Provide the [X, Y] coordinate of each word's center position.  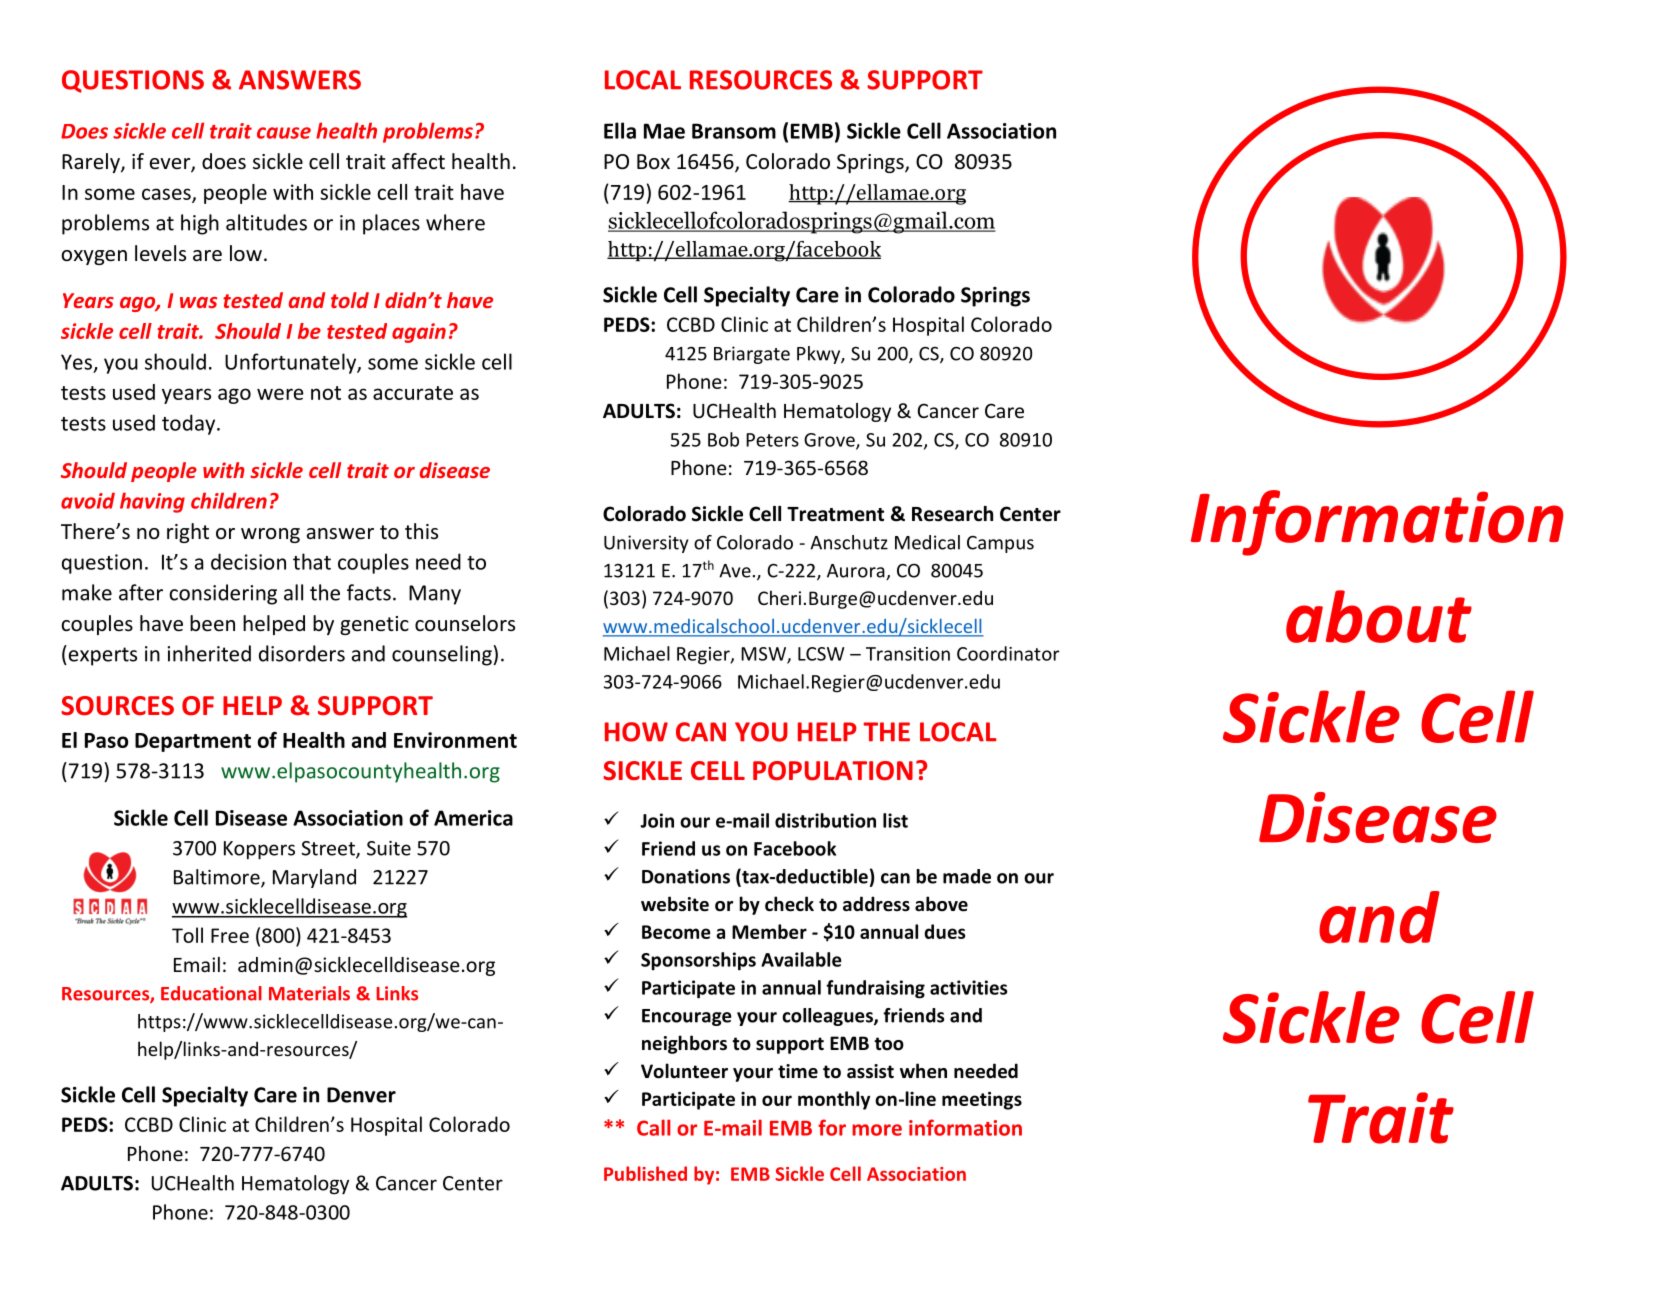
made [967, 876]
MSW [764, 655]
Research [952, 514]
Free [230, 935]
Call [654, 1127]
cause [284, 133]
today [190, 424]
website [675, 904]
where [455, 222]
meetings [982, 1101]
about [1379, 616]
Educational [211, 993]
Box [653, 161]
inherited [209, 653]
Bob [723, 439]
